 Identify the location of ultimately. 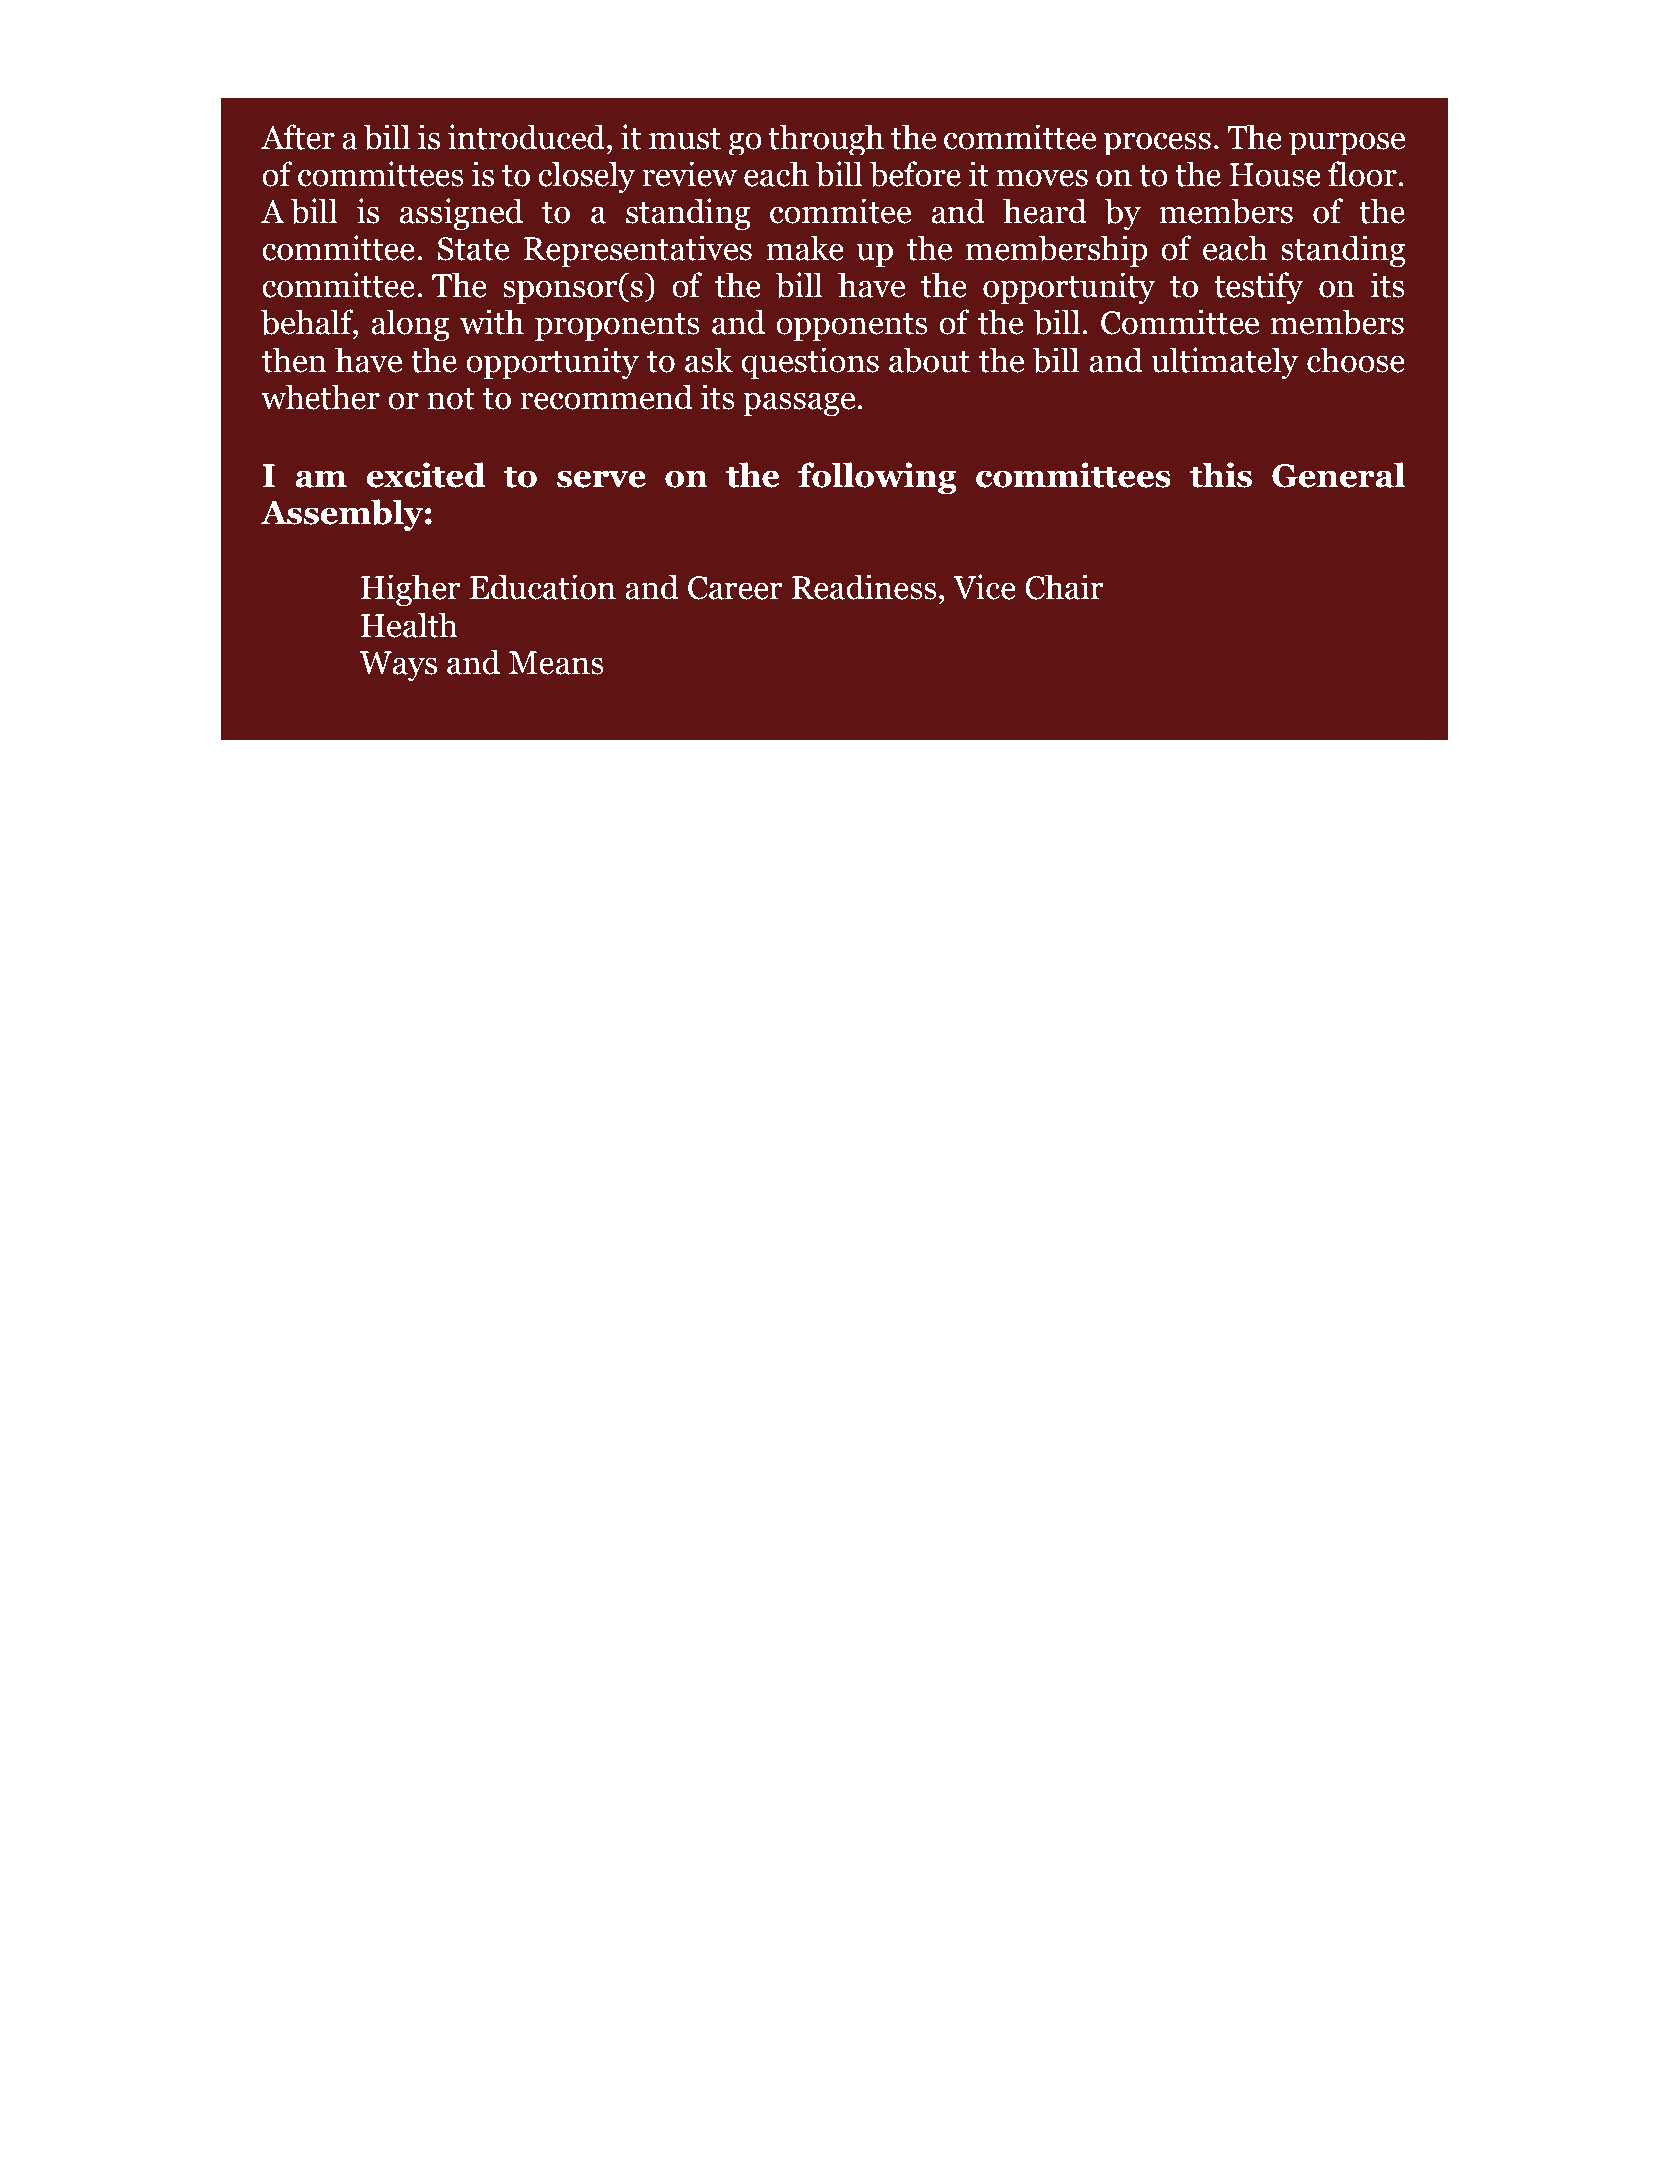
(1225, 363).
